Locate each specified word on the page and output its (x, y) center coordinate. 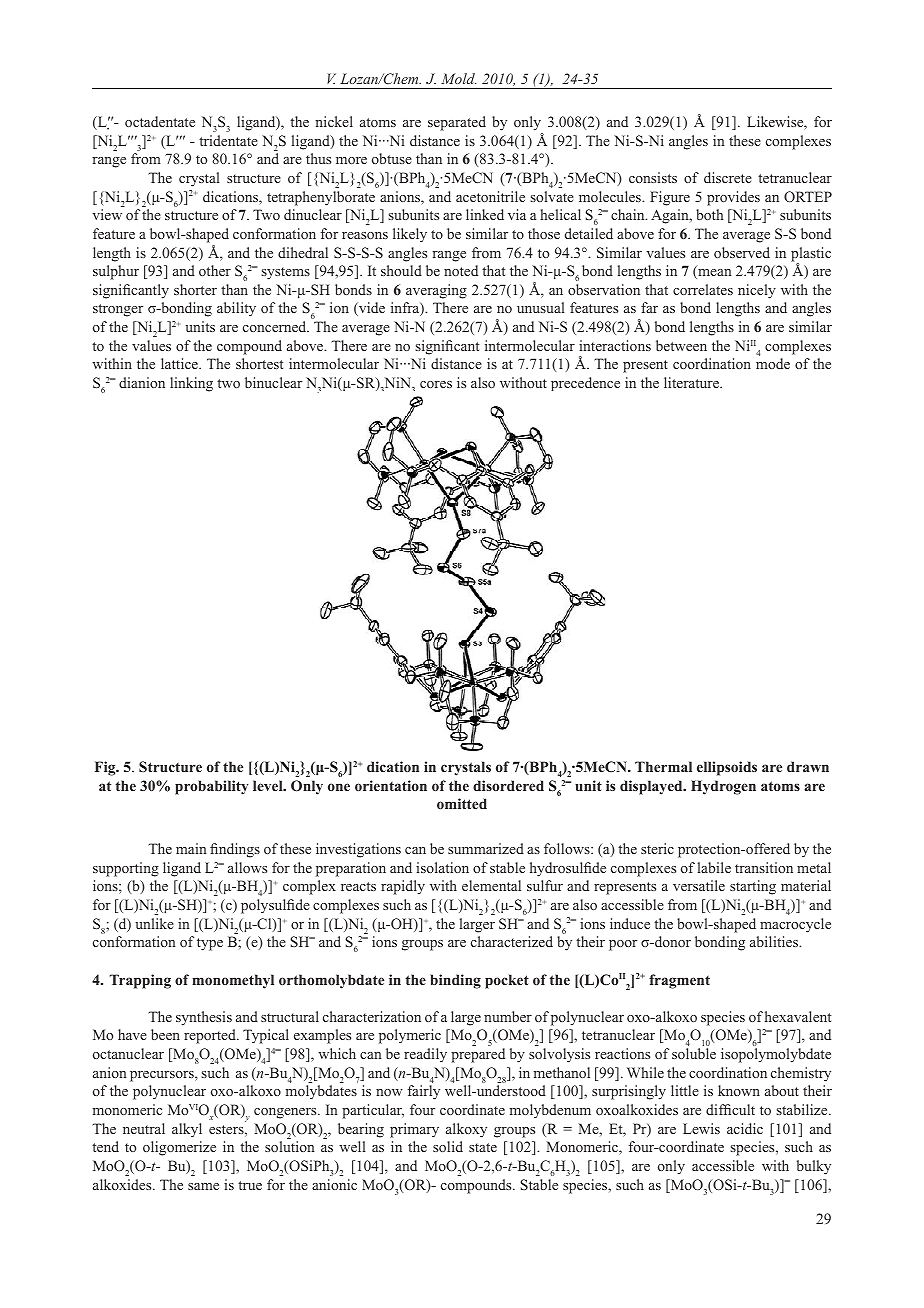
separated (457, 123)
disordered (508, 785)
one (339, 787)
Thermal (663, 766)
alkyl (187, 1130)
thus (318, 158)
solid (448, 1146)
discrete (728, 177)
